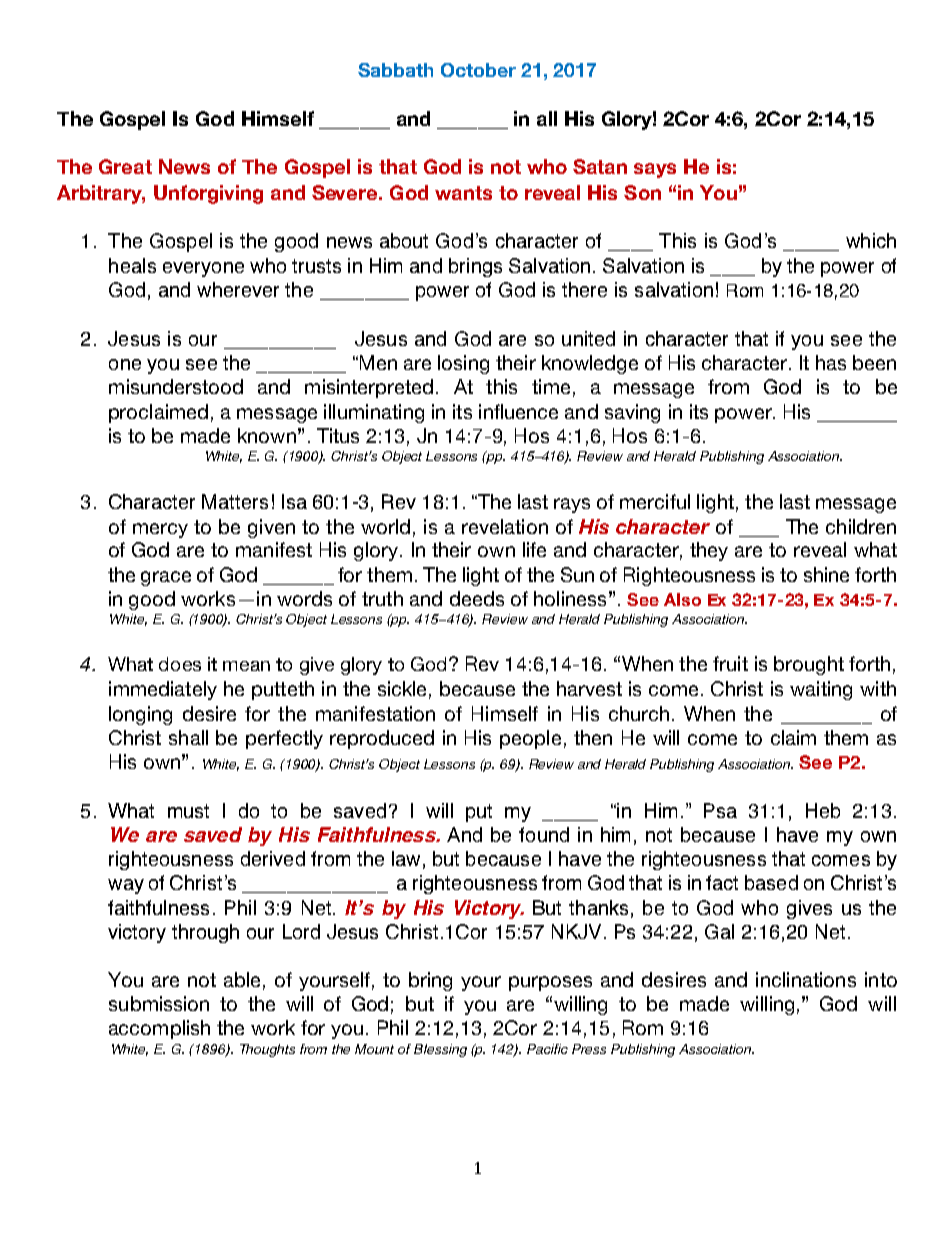  Describe the element at coordinates (655, 170) in the image. I see `says` at that location.
